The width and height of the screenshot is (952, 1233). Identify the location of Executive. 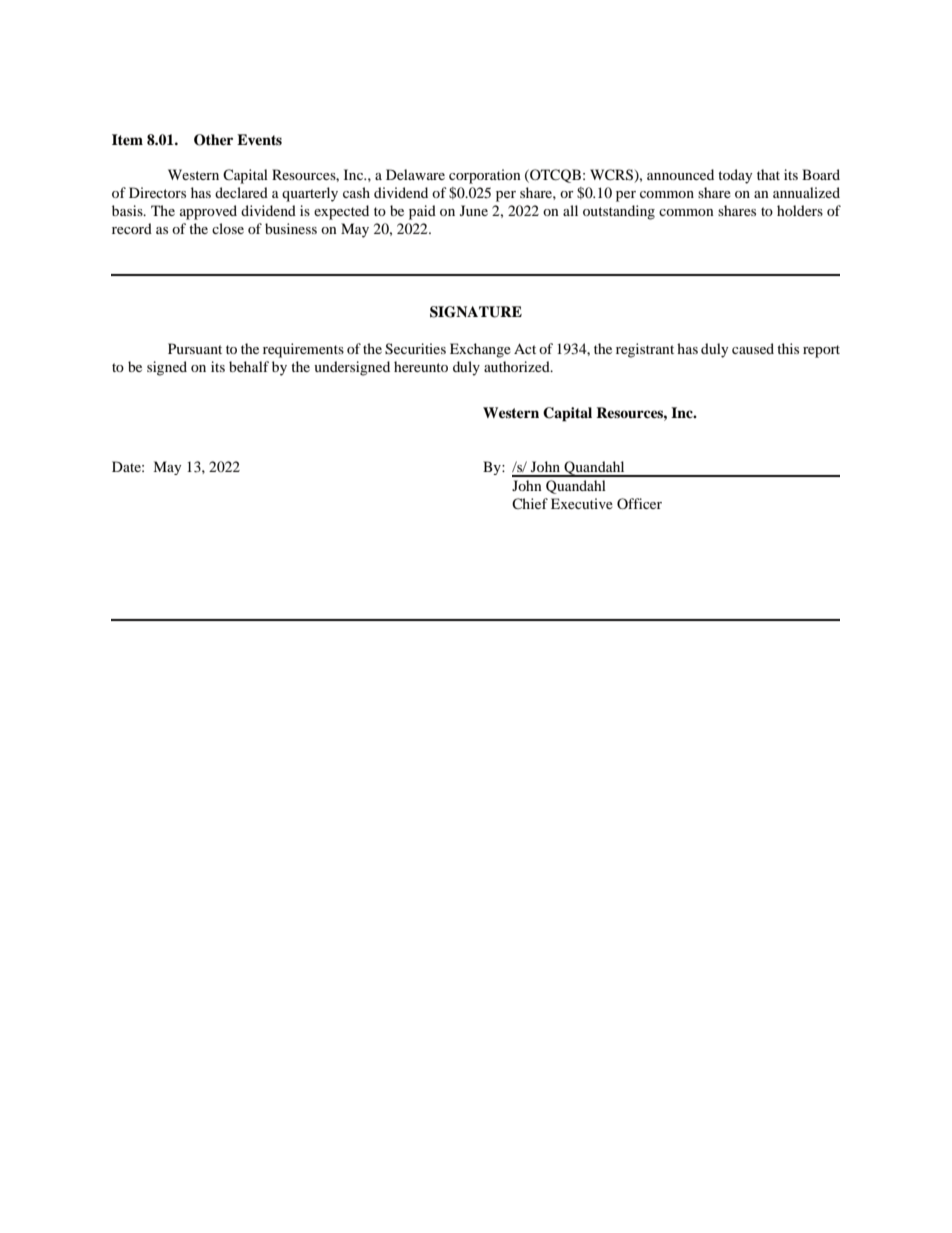
(582, 503).
